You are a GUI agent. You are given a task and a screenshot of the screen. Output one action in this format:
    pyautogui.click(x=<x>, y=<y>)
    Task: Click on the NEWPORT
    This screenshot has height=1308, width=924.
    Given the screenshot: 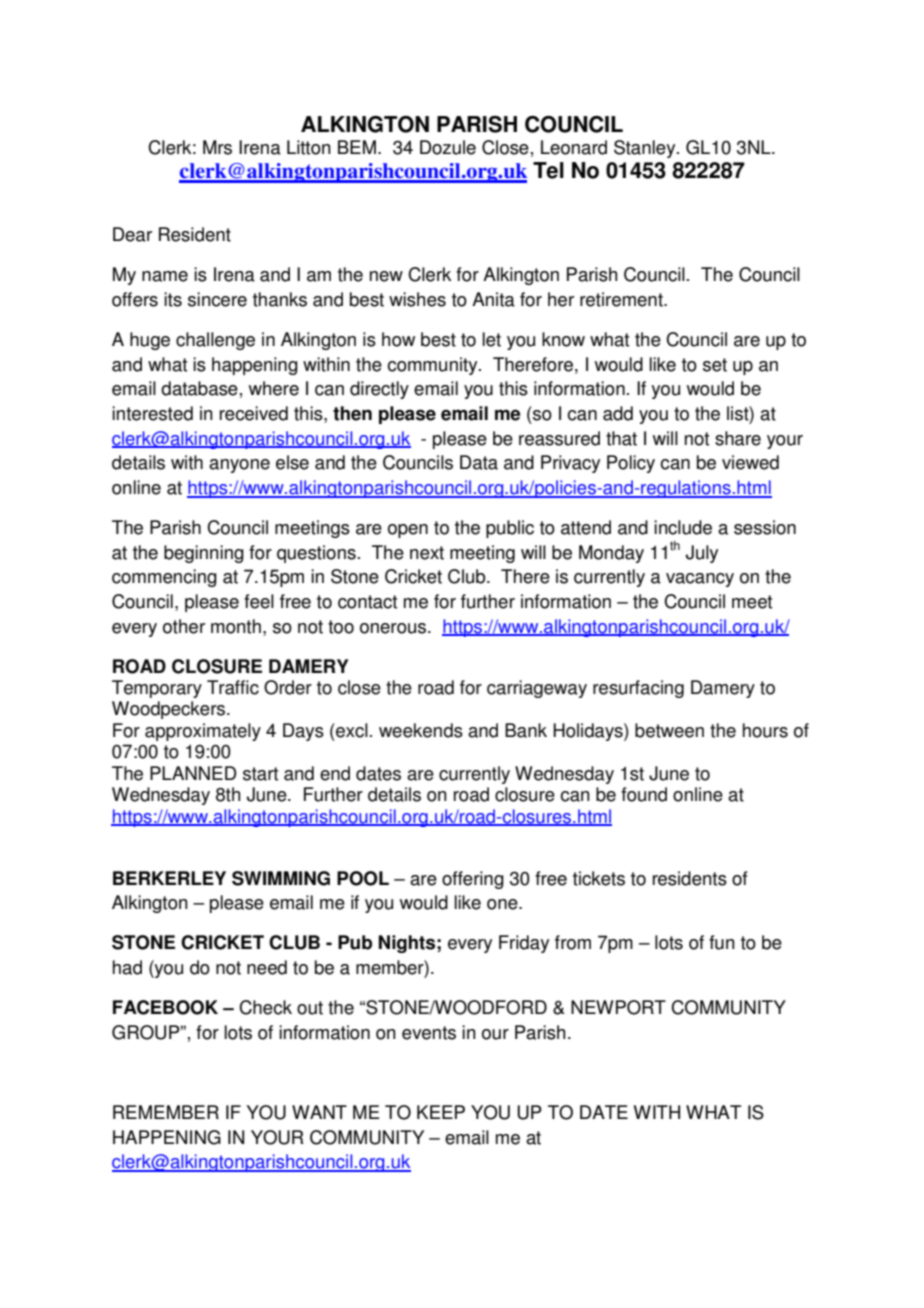 What is the action you would take?
    pyautogui.click(x=618, y=1007)
